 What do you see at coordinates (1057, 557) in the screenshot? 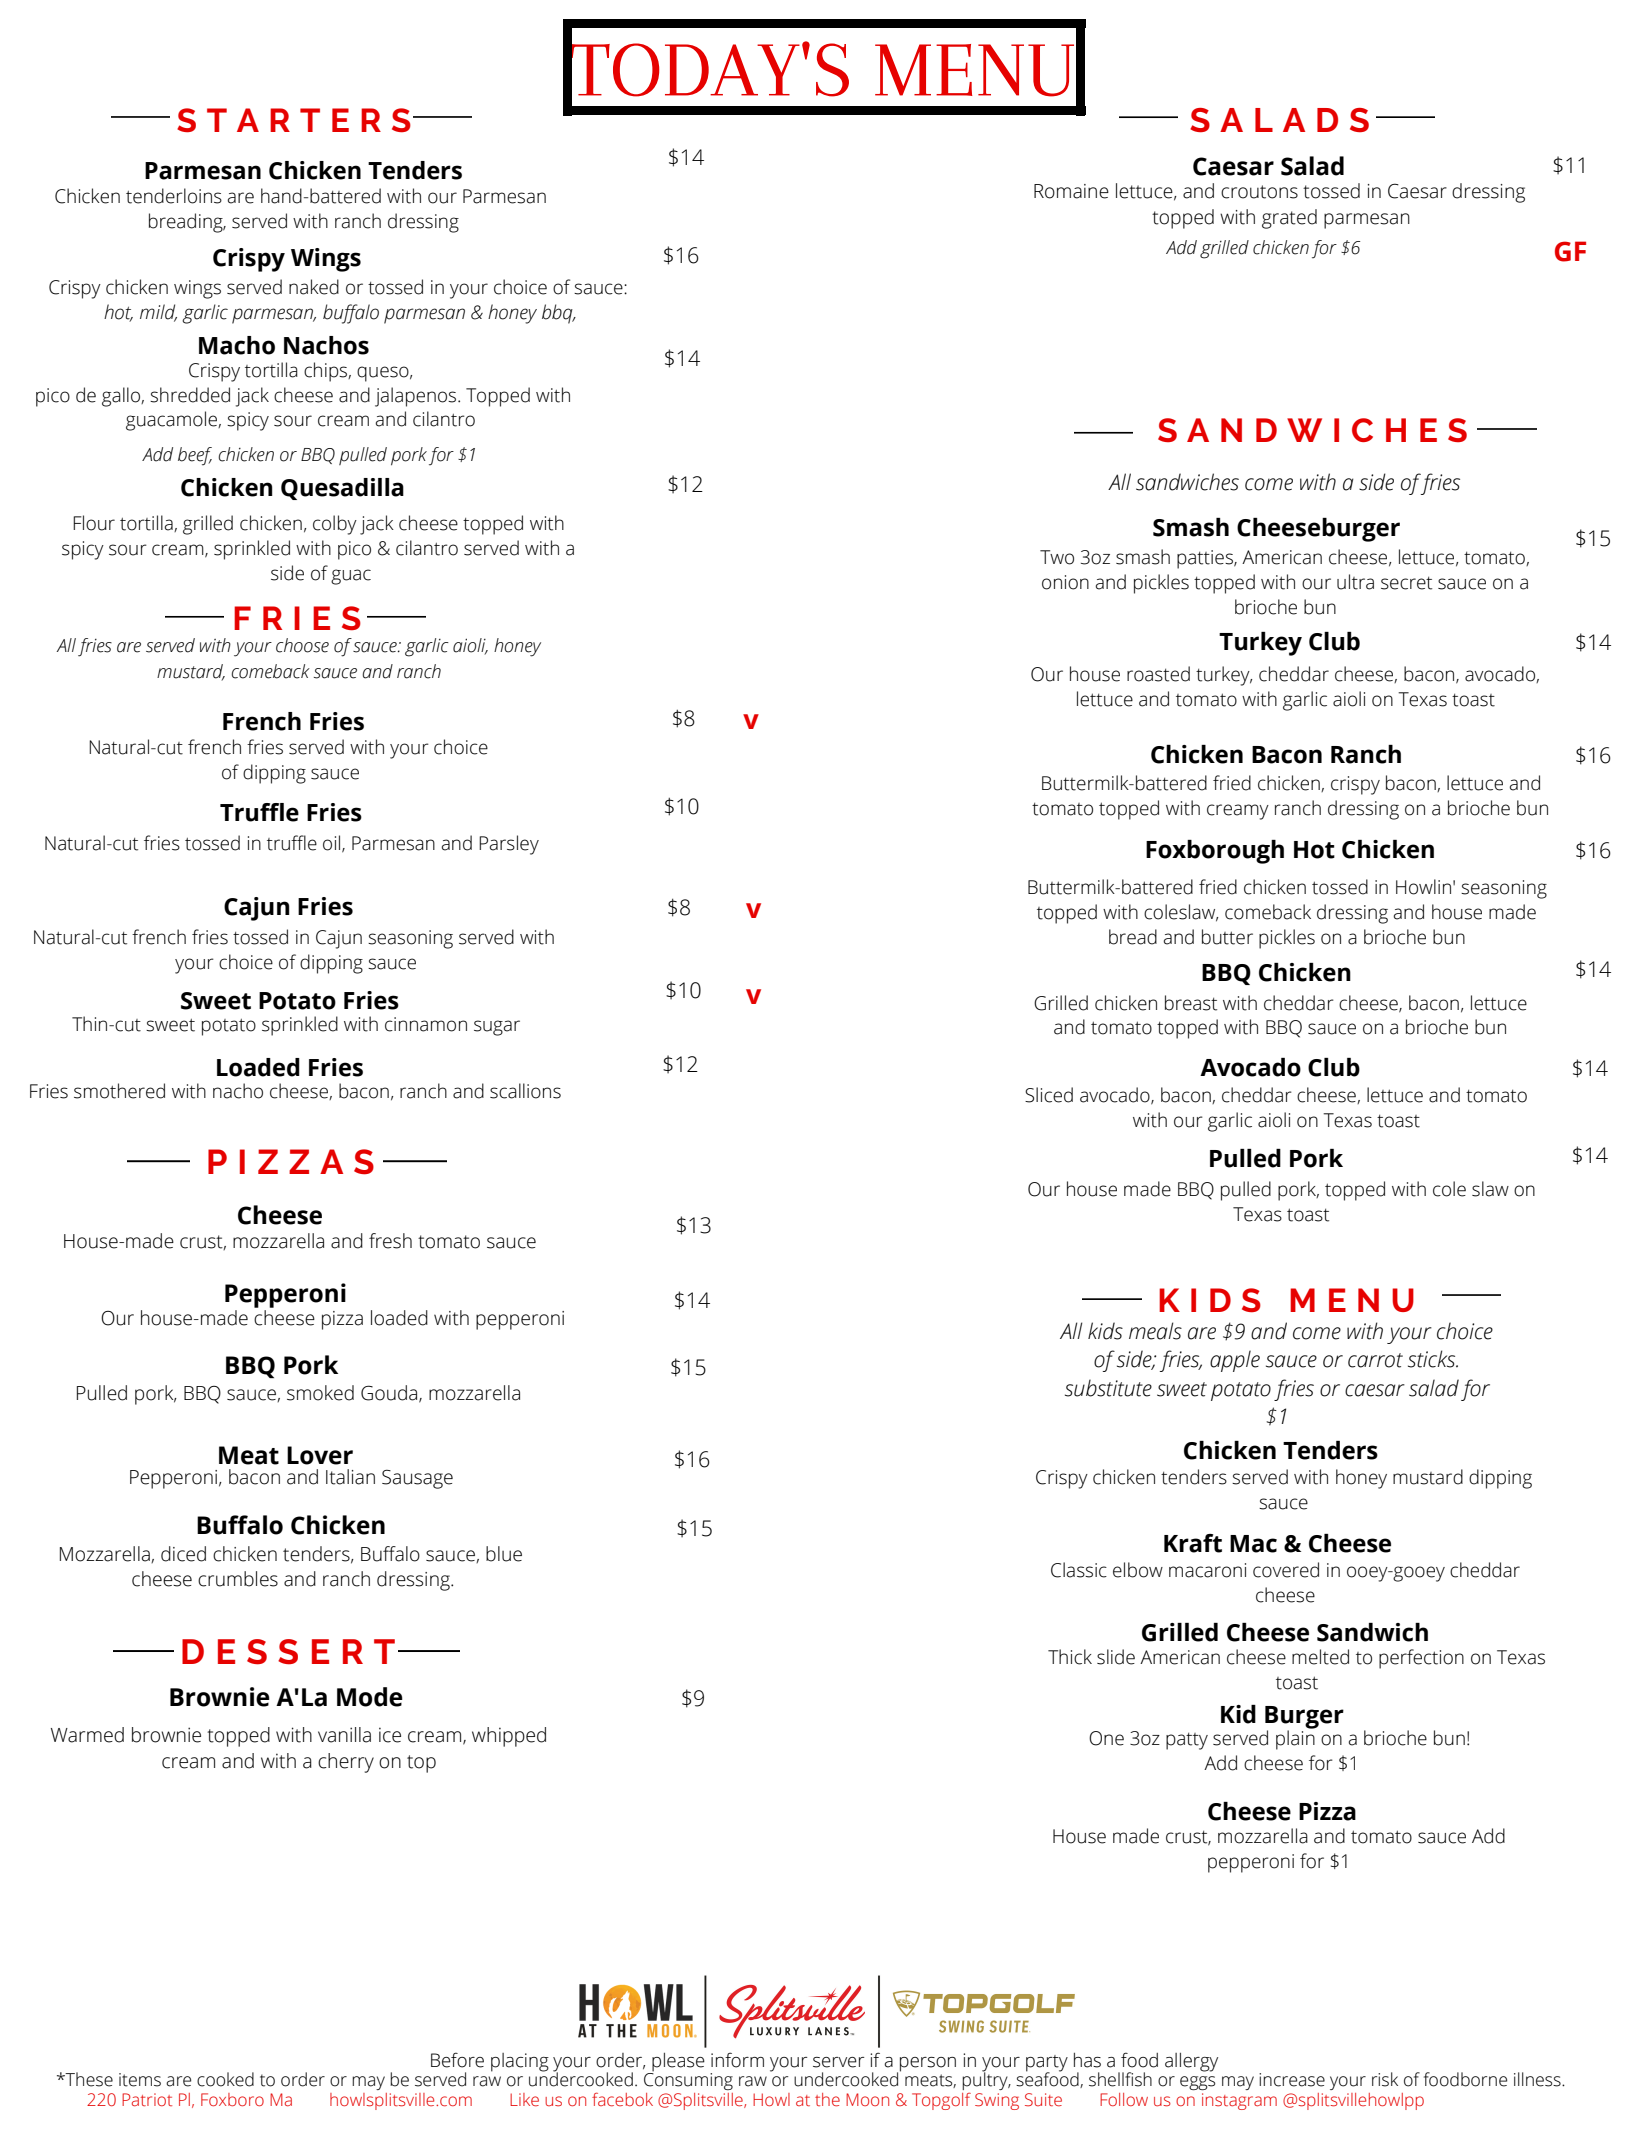
I see `Two` at bounding box center [1057, 557].
